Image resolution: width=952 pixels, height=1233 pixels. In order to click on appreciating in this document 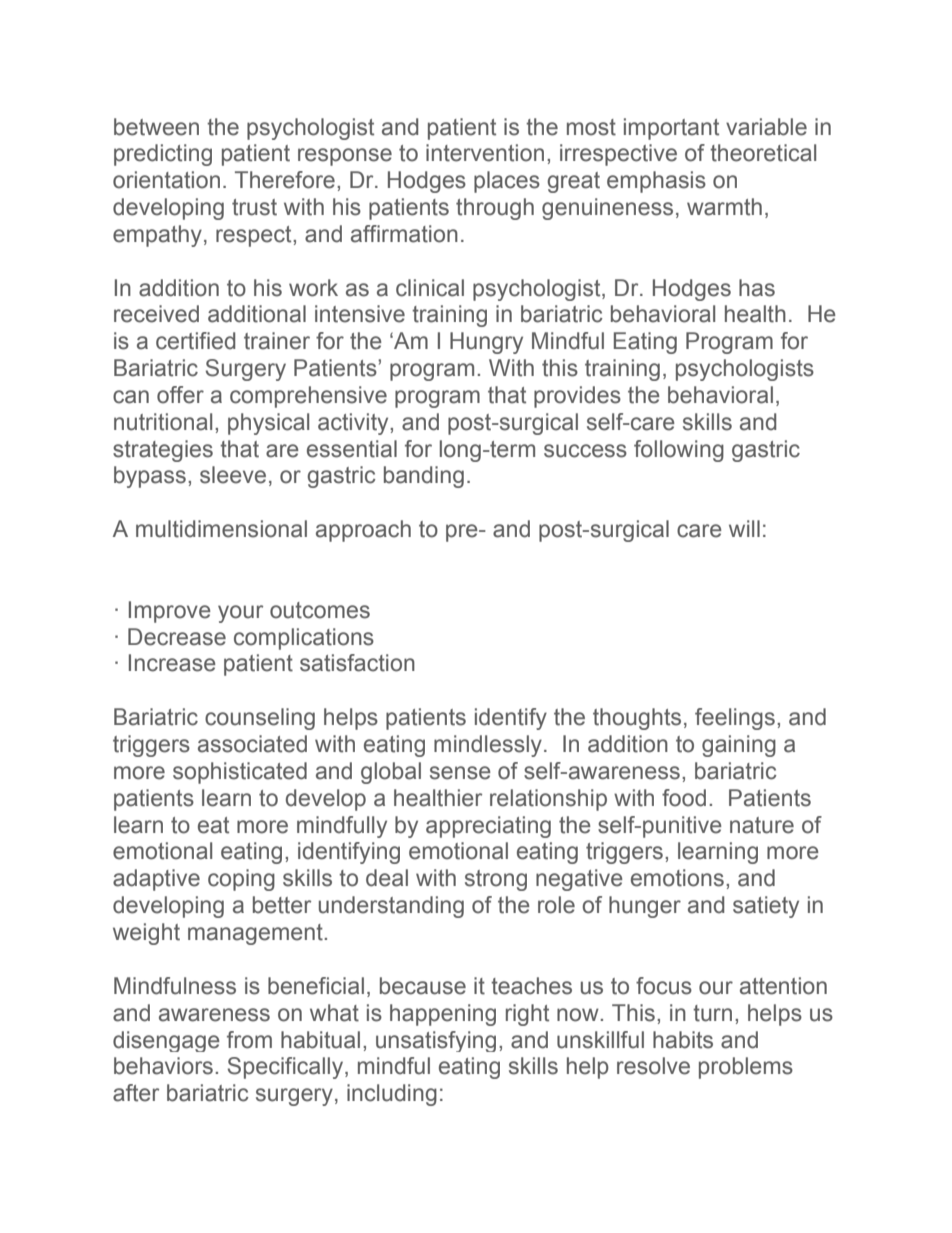, I will do `click(488, 827)`.
